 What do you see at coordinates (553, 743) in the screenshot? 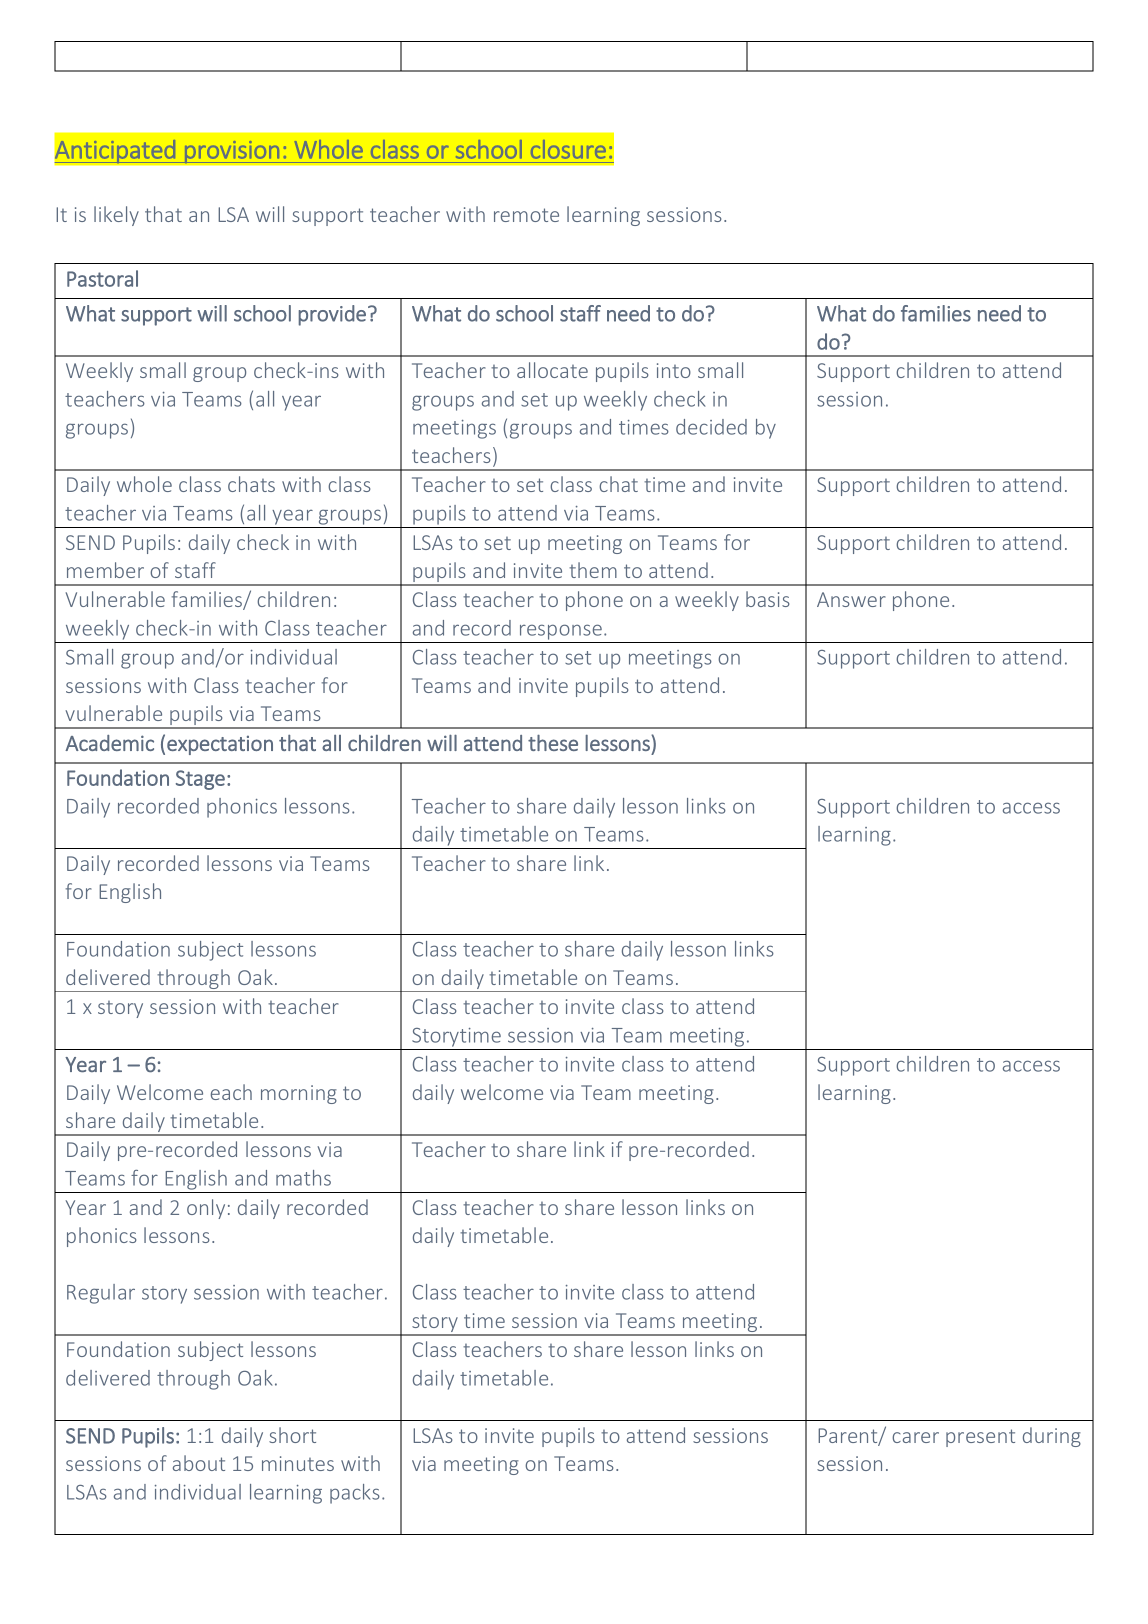
I see `these` at bounding box center [553, 743].
